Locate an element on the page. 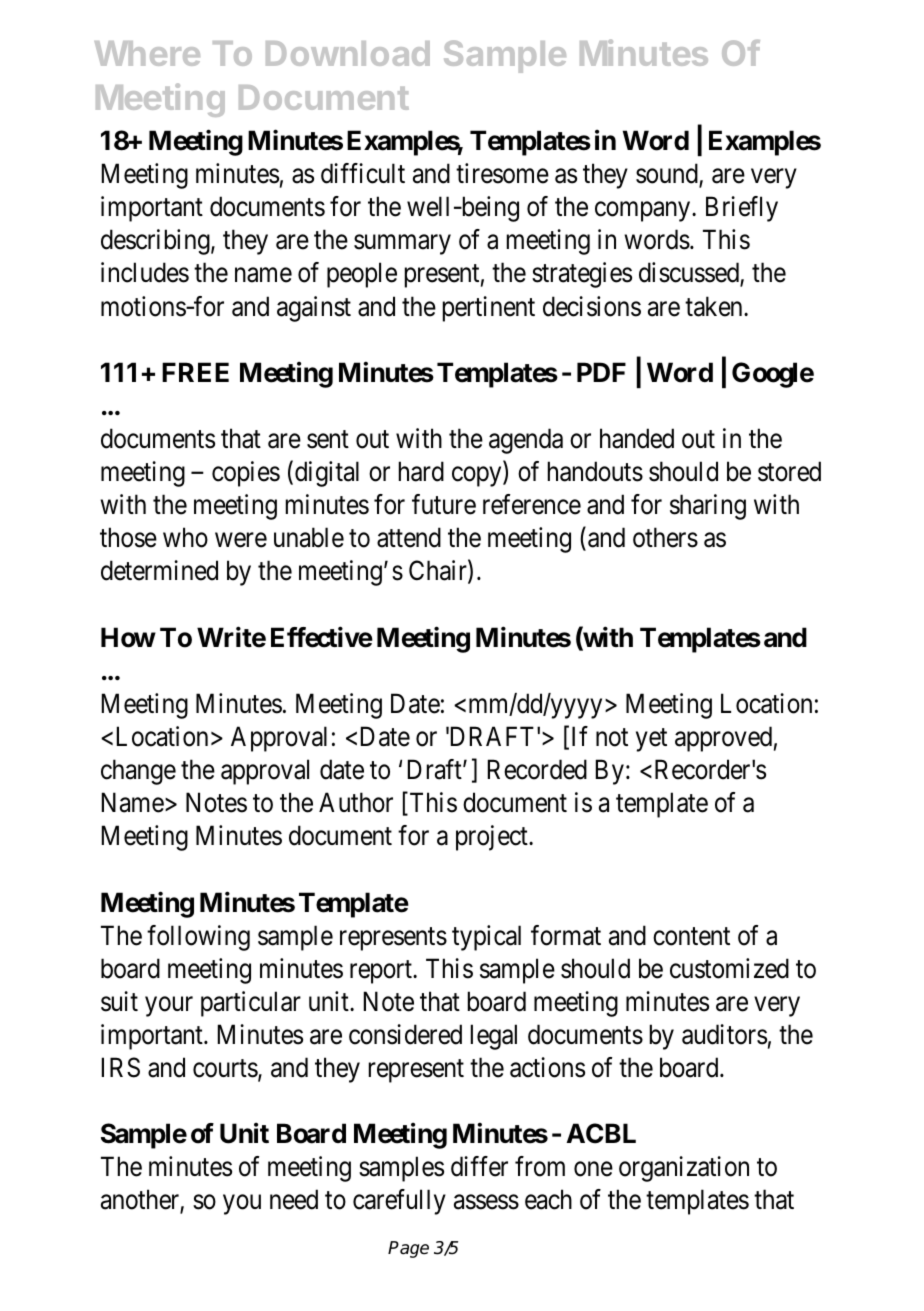 Image resolution: width=924 pixels, height=1311 pixels. sound is located at coordinates (668, 175).
